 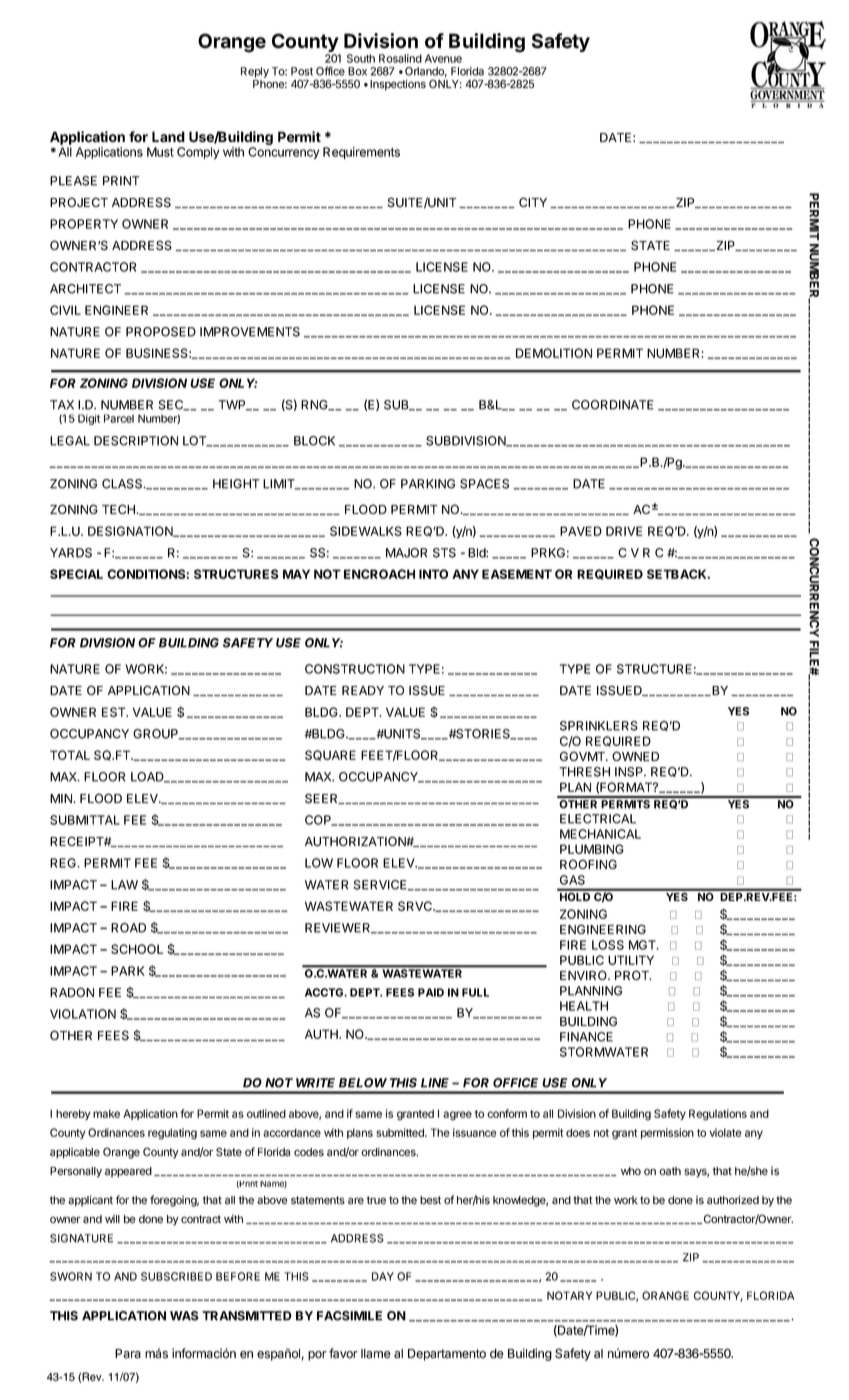 I want to click on NOTARY, so click(x=569, y=1295).
